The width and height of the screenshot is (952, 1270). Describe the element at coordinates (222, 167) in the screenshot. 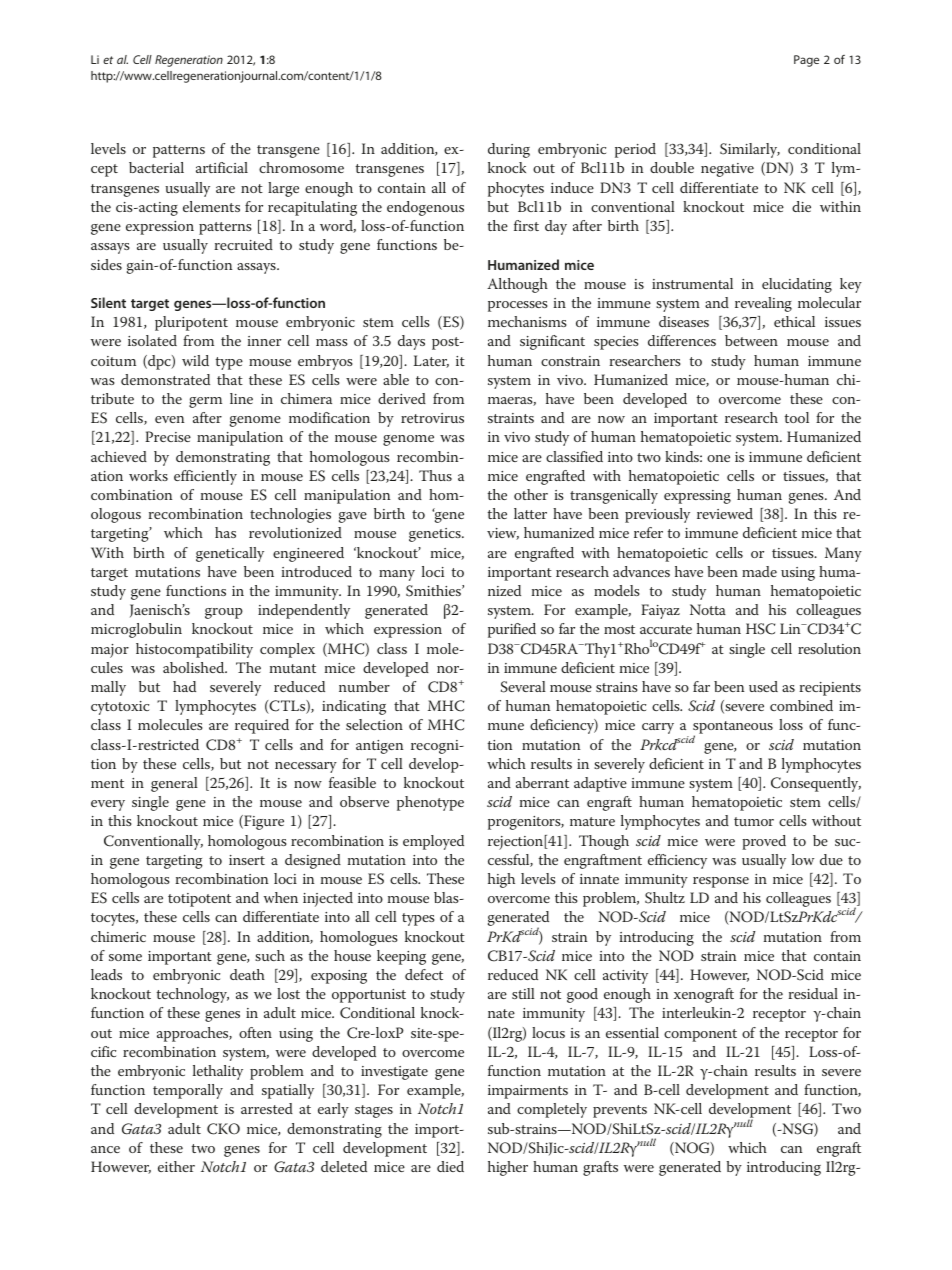

I see `artificial` at that location.
